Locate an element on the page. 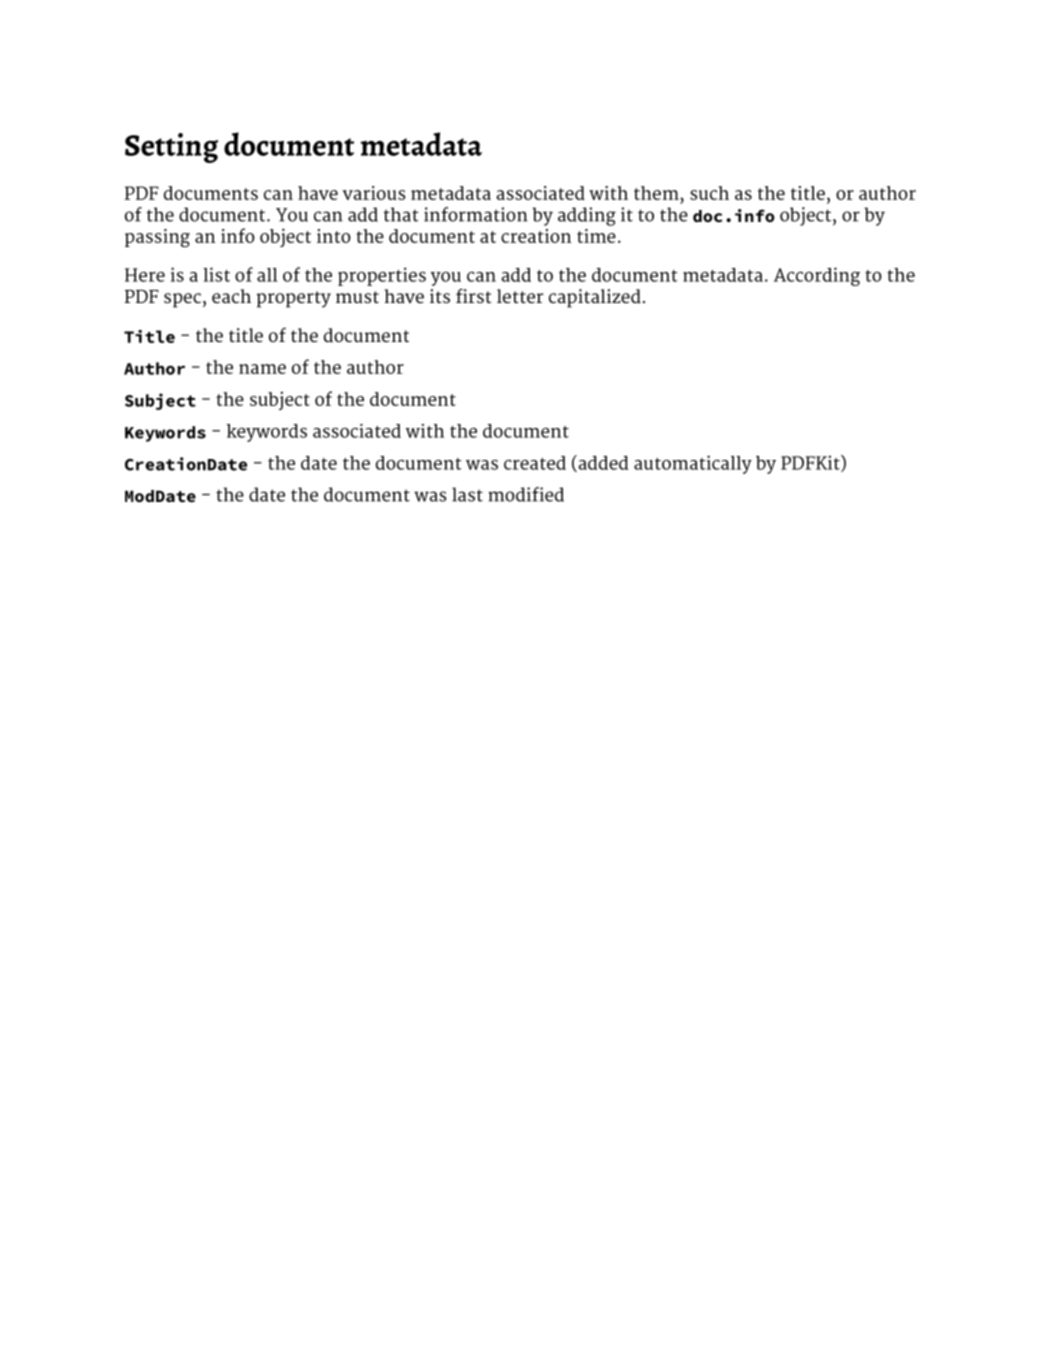  Setting is located at coordinates (171, 148).
